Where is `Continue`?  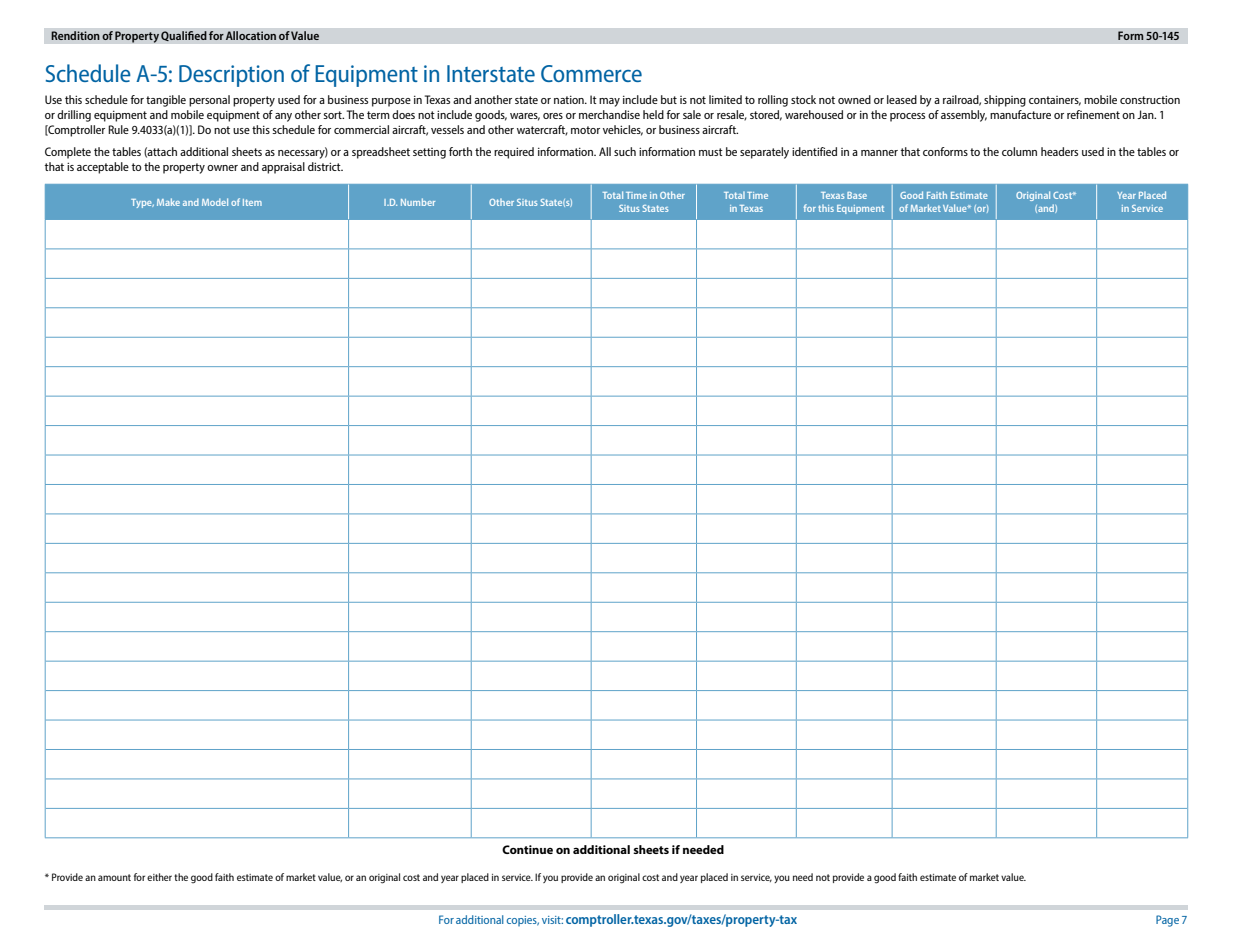 Continue is located at coordinates (527, 849).
